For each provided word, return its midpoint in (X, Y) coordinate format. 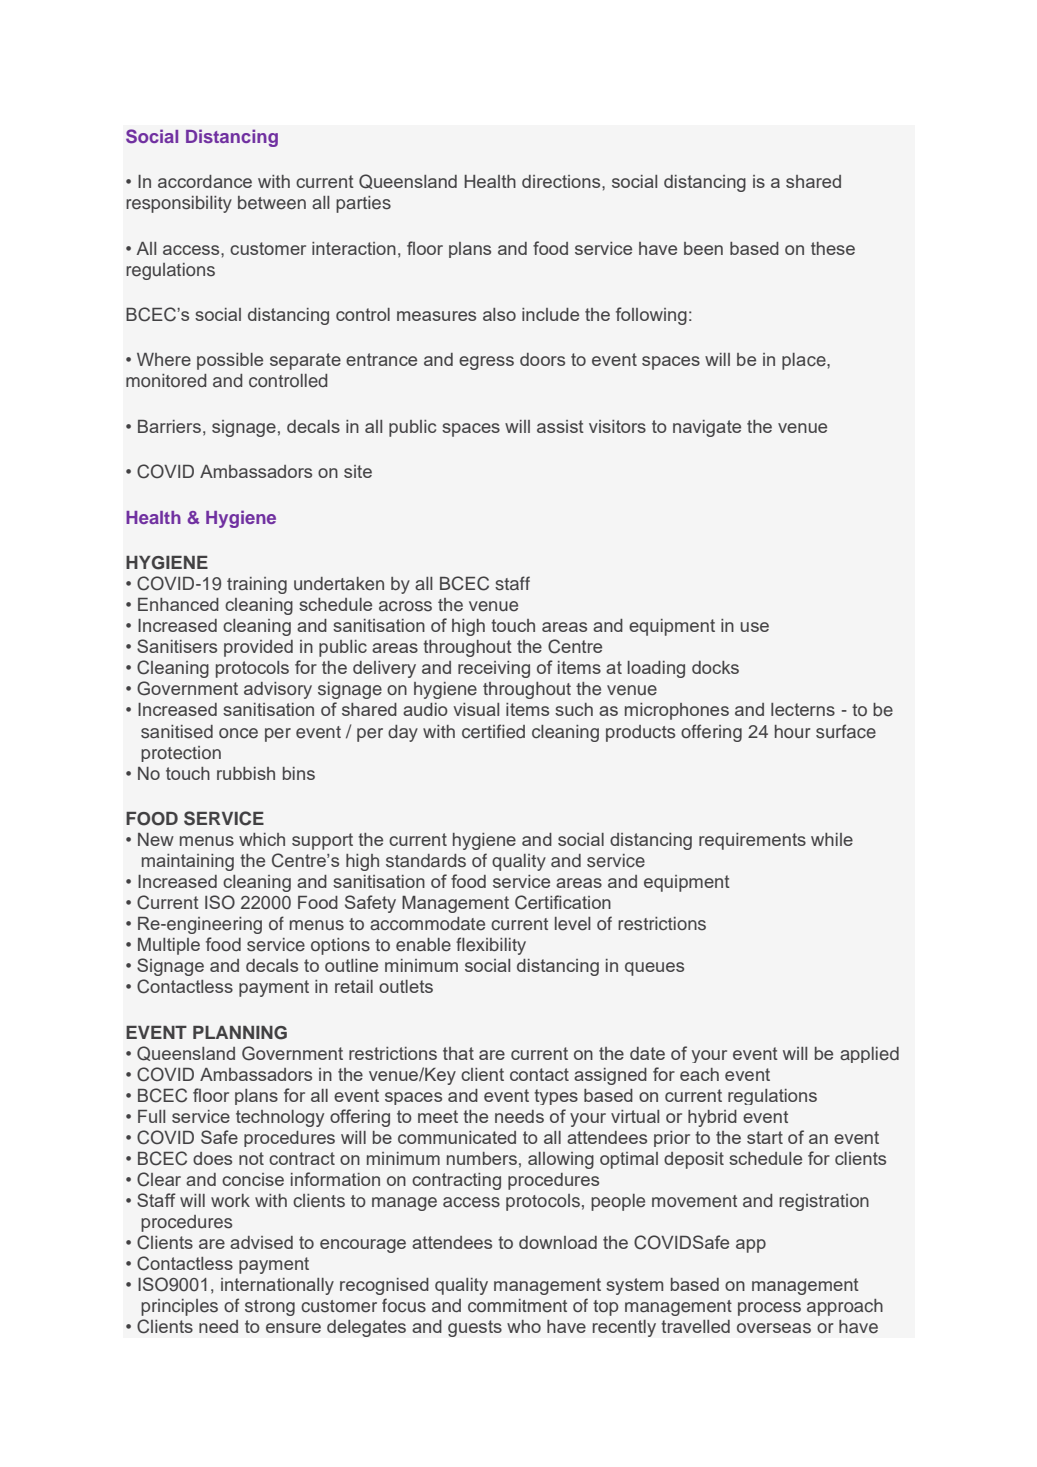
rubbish (246, 773)
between (272, 203)
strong (270, 1308)
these (833, 248)
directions (562, 181)
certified (493, 731)
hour (793, 732)
